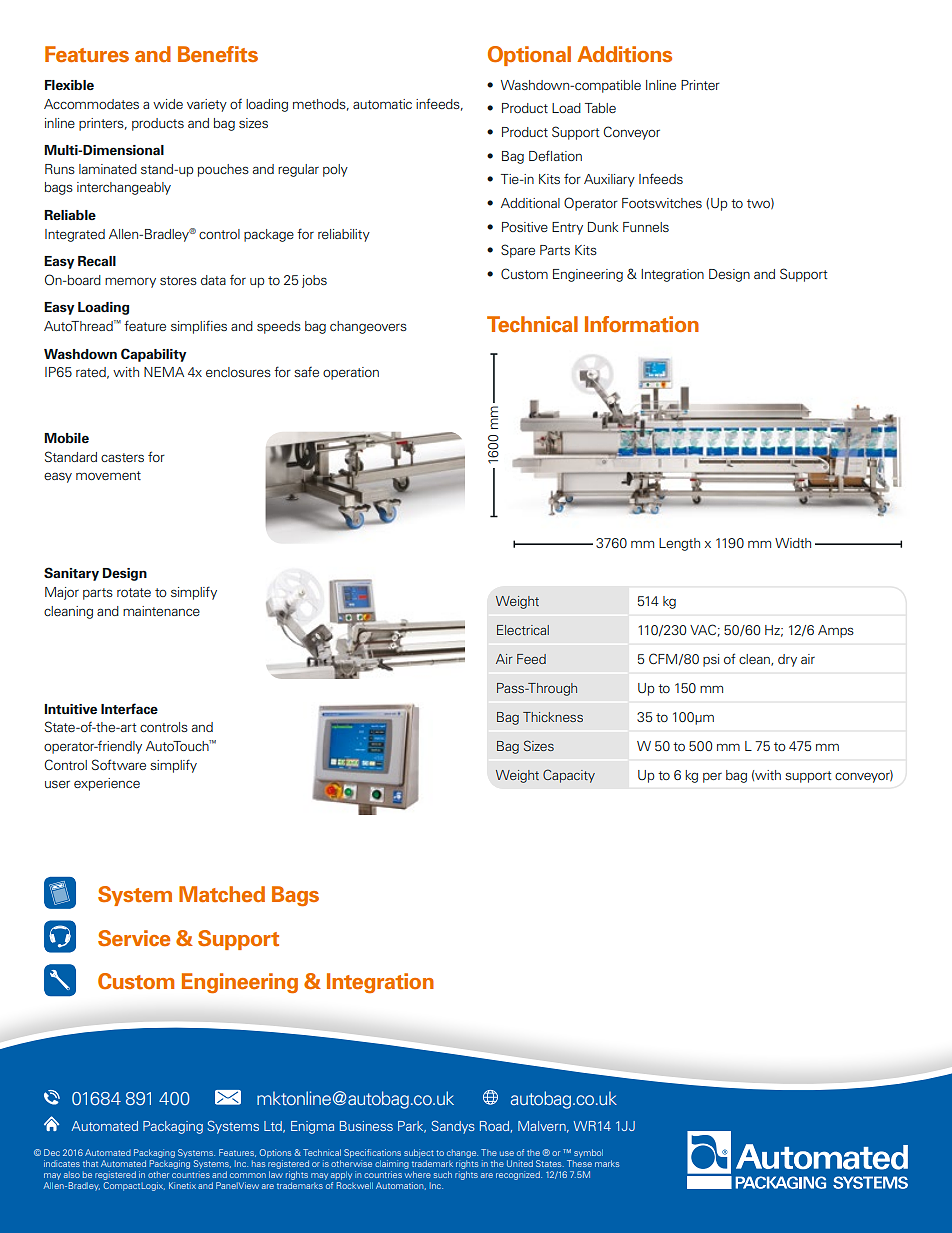  What do you see at coordinates (588, 1153) in the page?
I see `symbol` at bounding box center [588, 1153].
